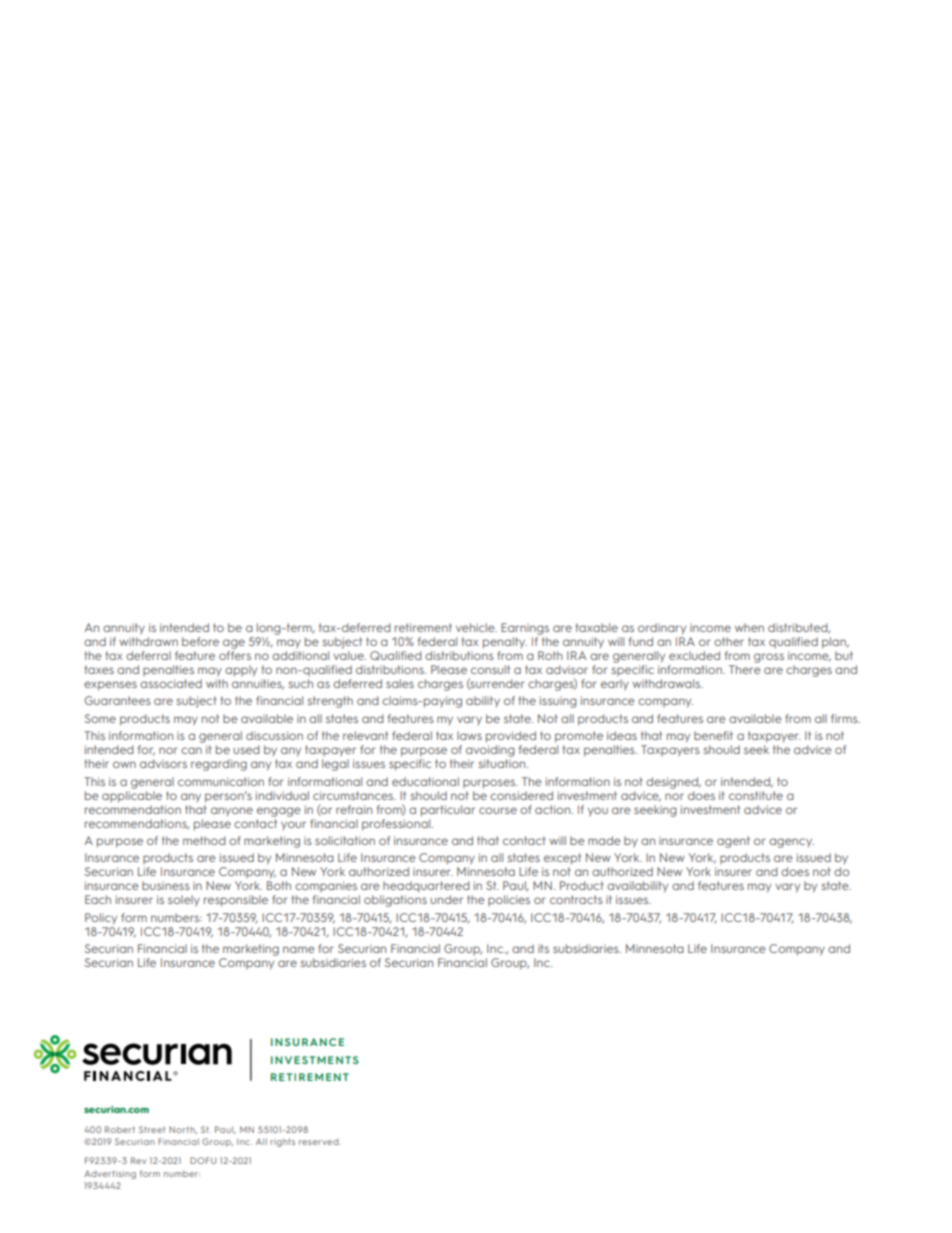 This screenshot has height=1233, width=952. Describe the element at coordinates (505, 643) in the screenshot. I see `penalty` at that location.
